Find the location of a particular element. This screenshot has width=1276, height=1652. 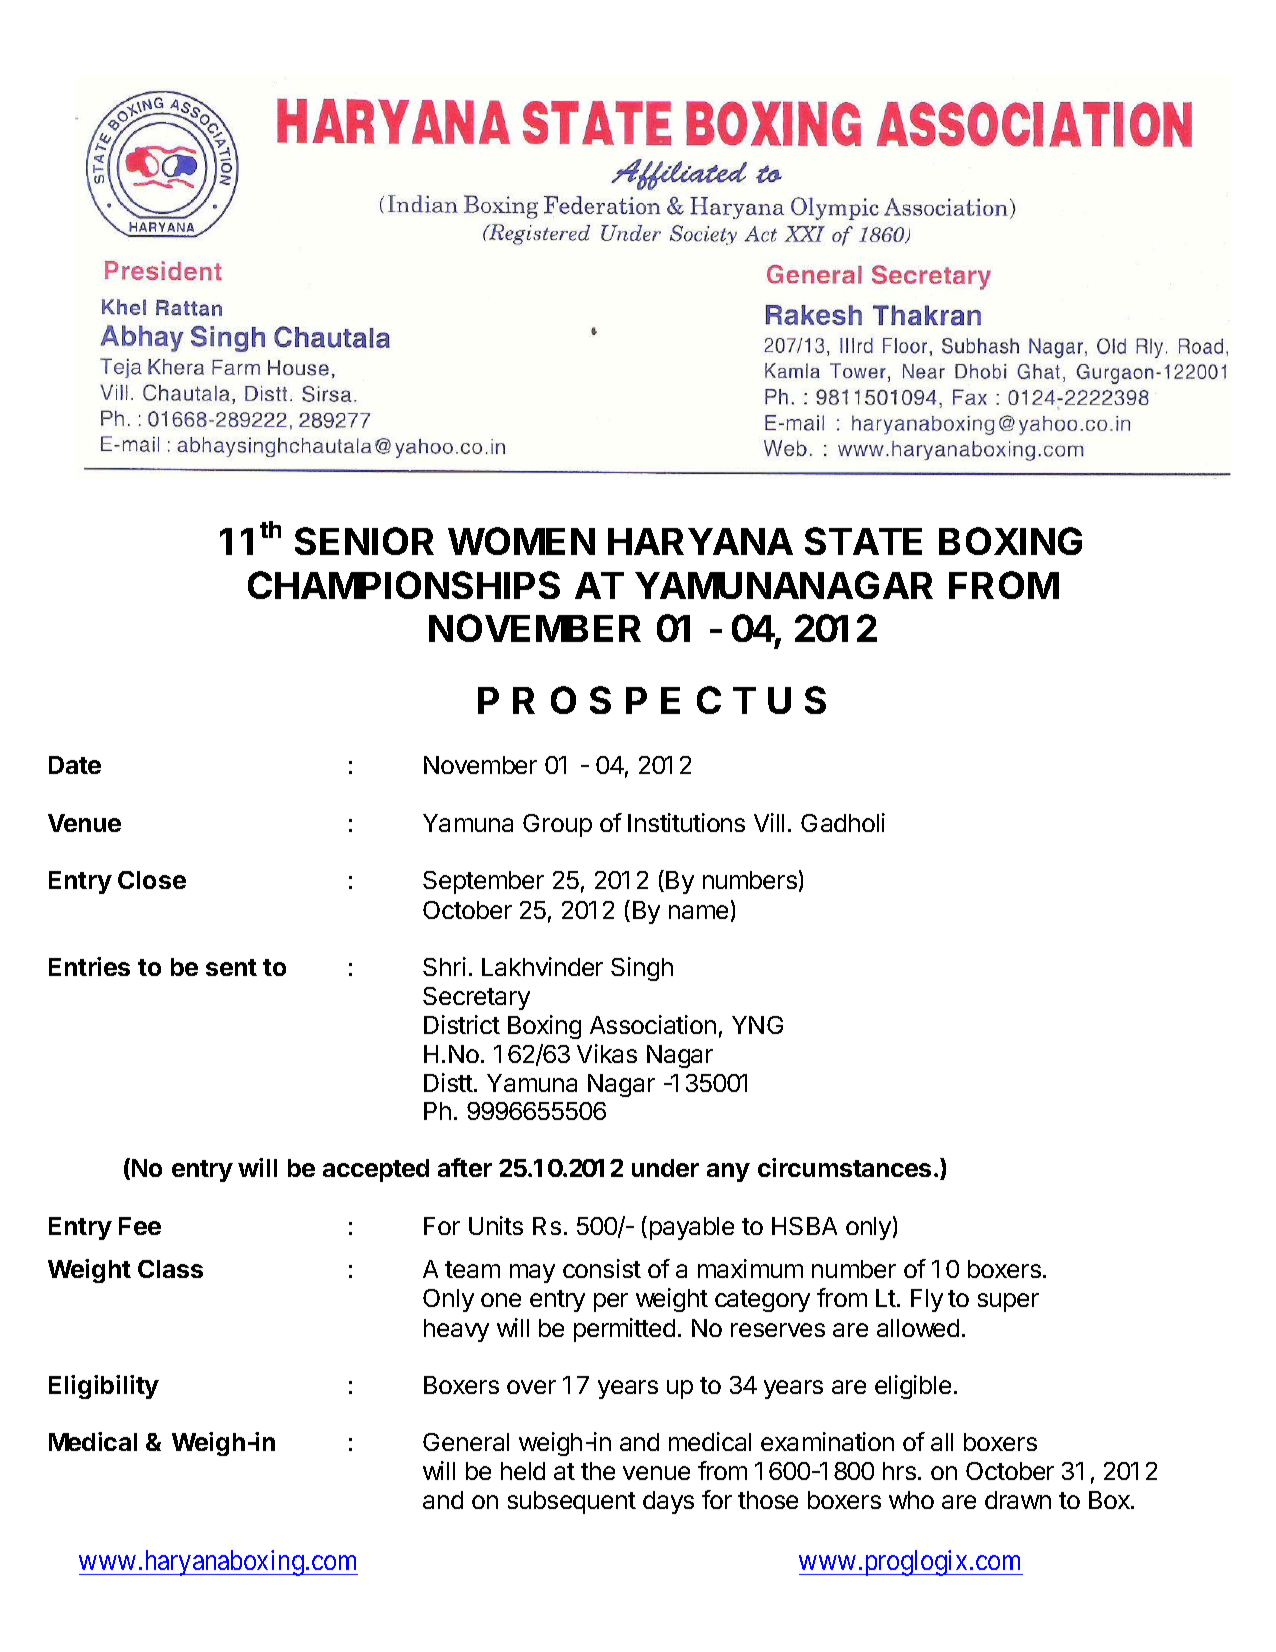

Eligibility is located at coordinates (104, 1387).
